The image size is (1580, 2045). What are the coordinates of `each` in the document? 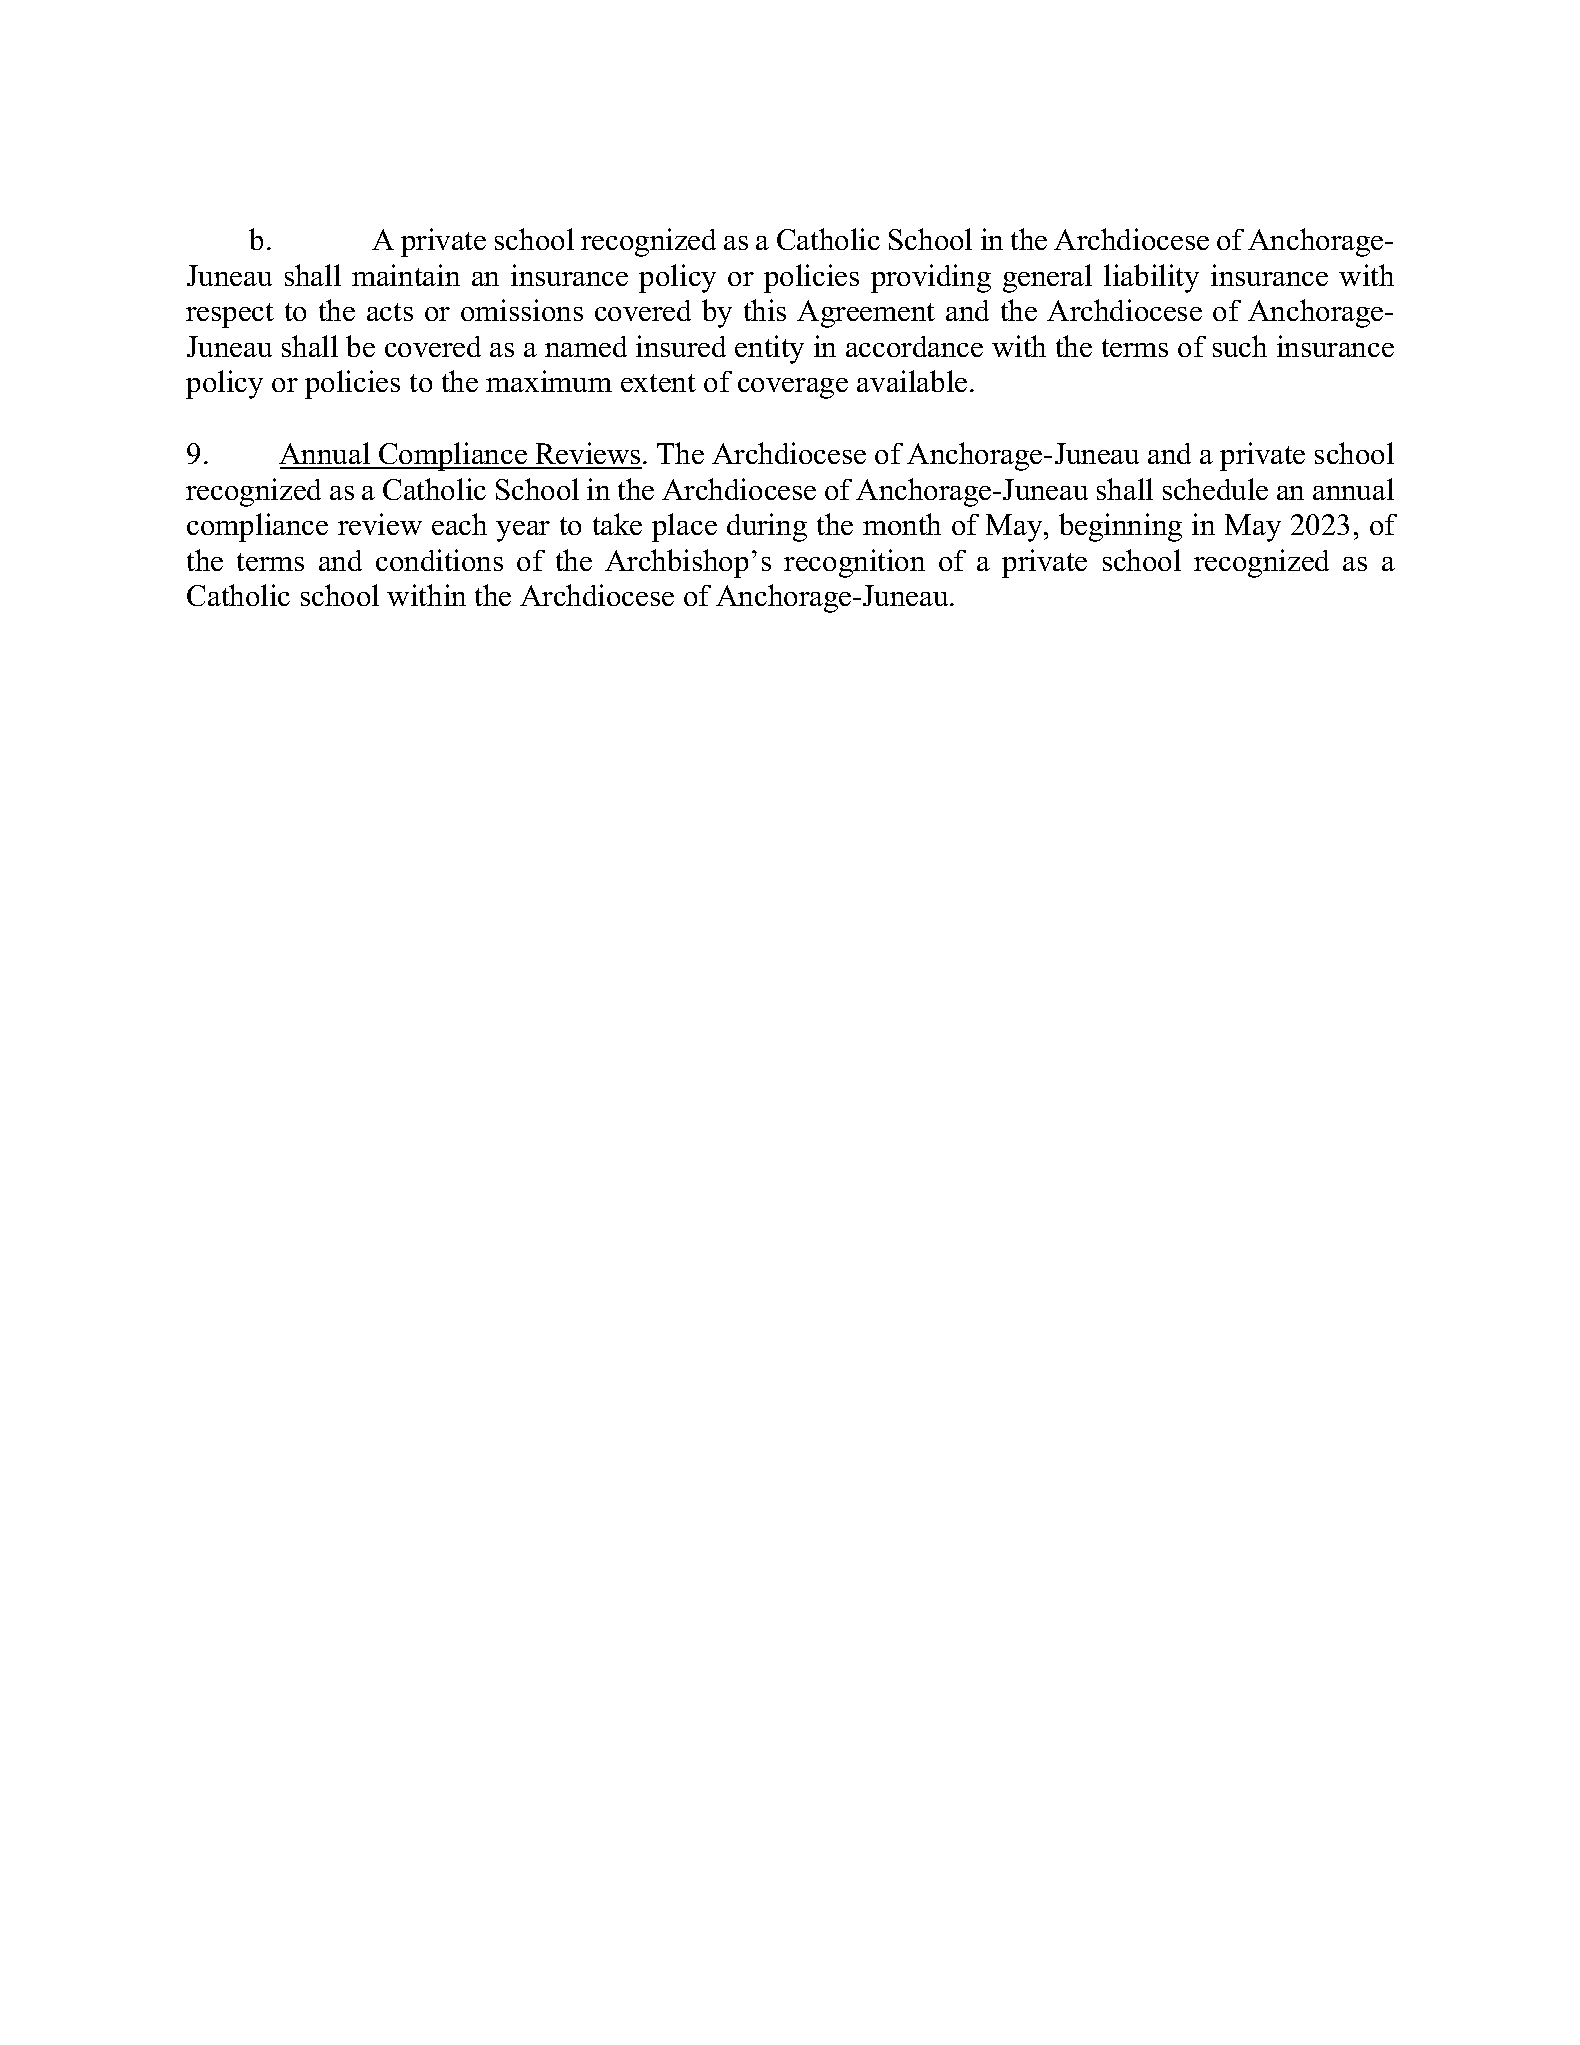 It's located at (459, 524).
